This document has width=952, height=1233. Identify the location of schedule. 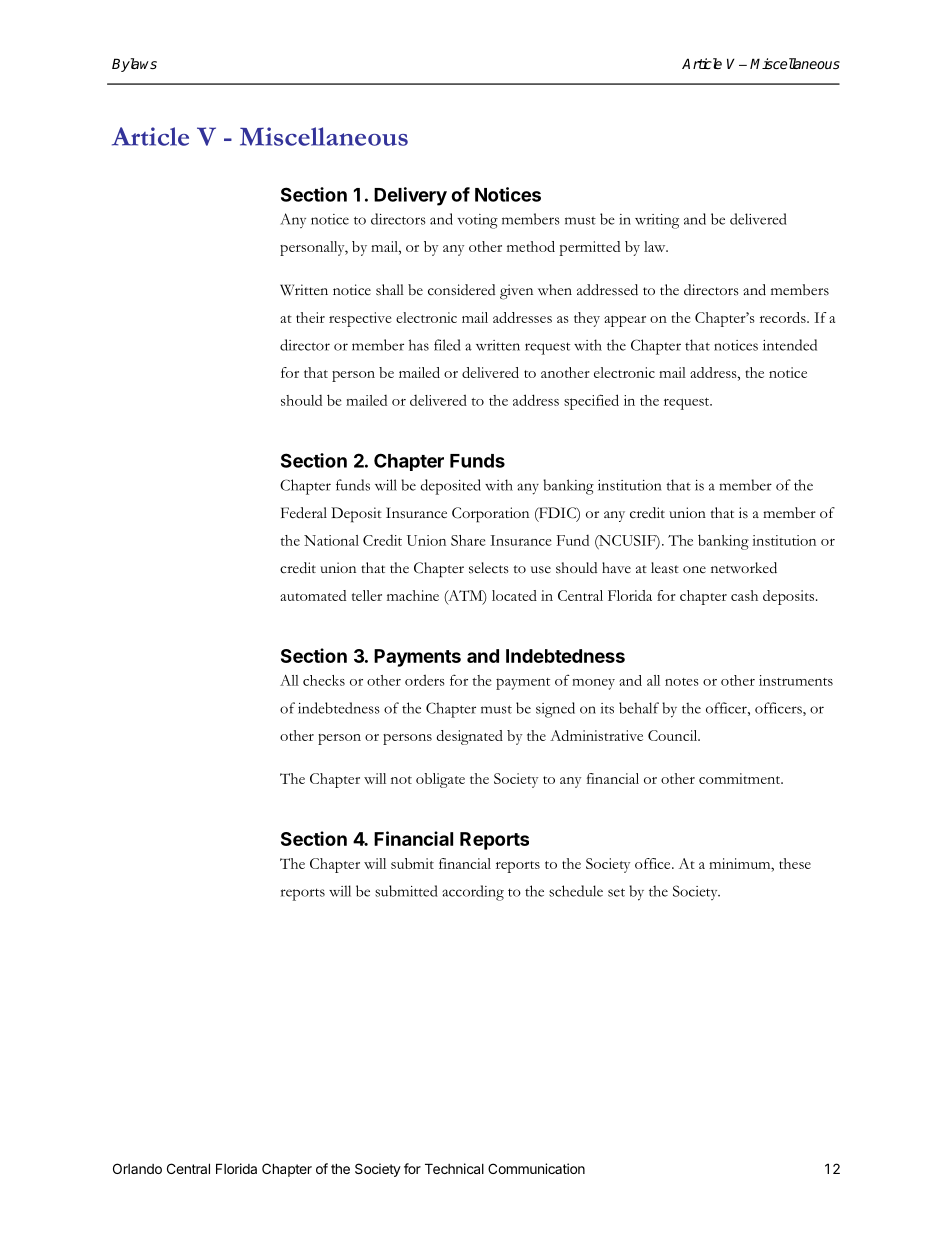
(576, 891).
